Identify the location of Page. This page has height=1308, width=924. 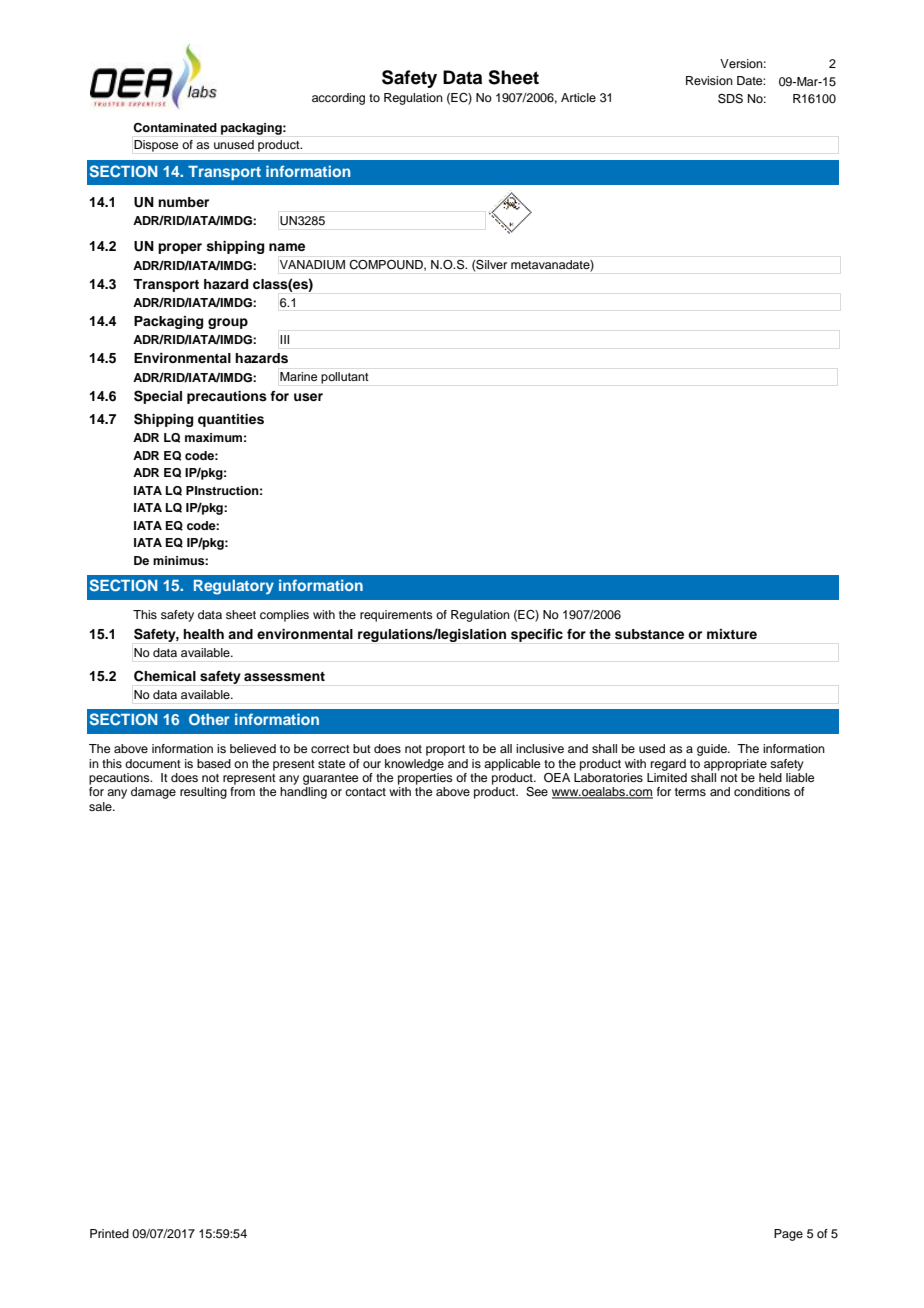
(788, 1235).
